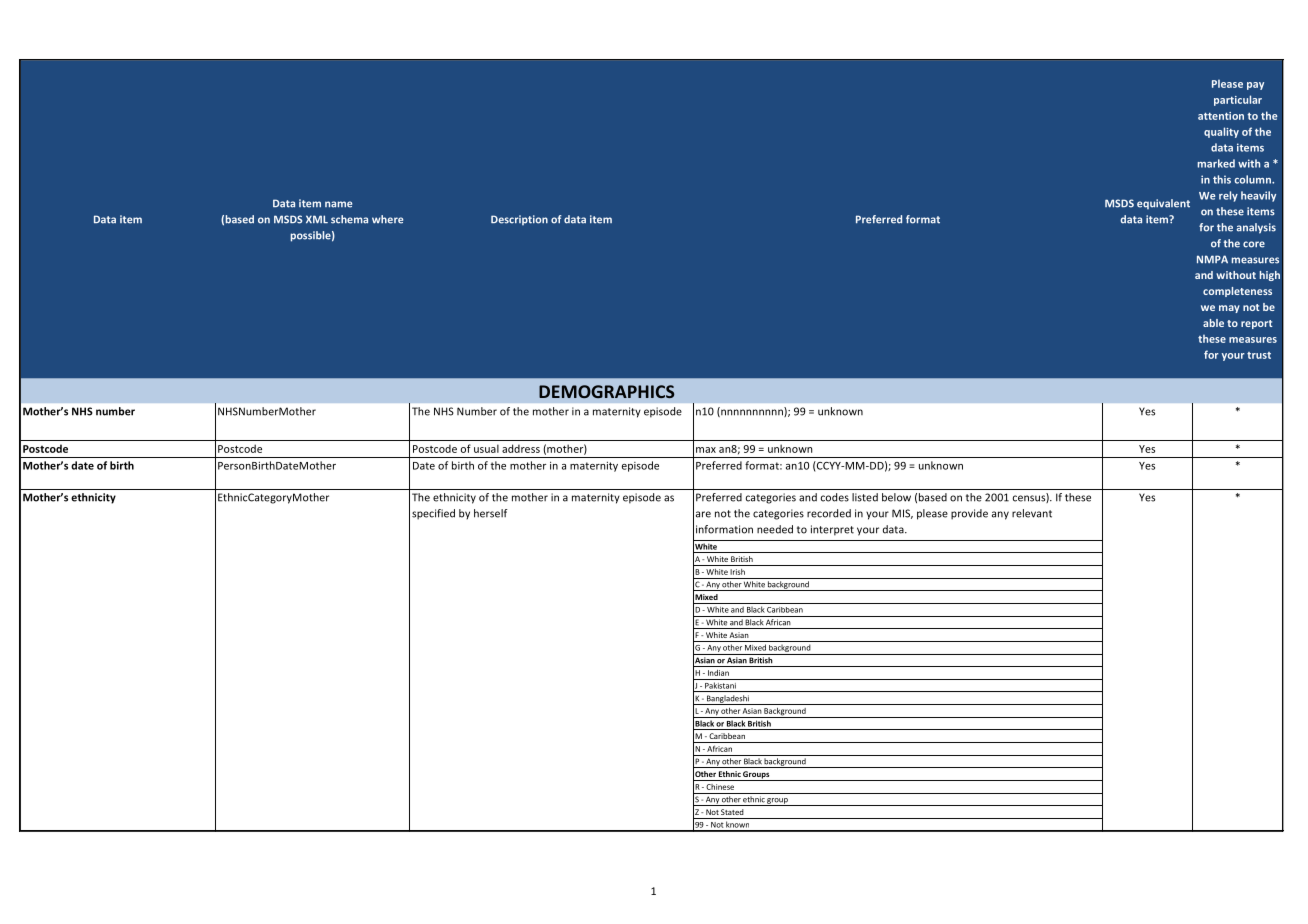 The height and width of the page is (924, 1308). Describe the element at coordinates (338, 204) in the page. I see `name` at that location.
